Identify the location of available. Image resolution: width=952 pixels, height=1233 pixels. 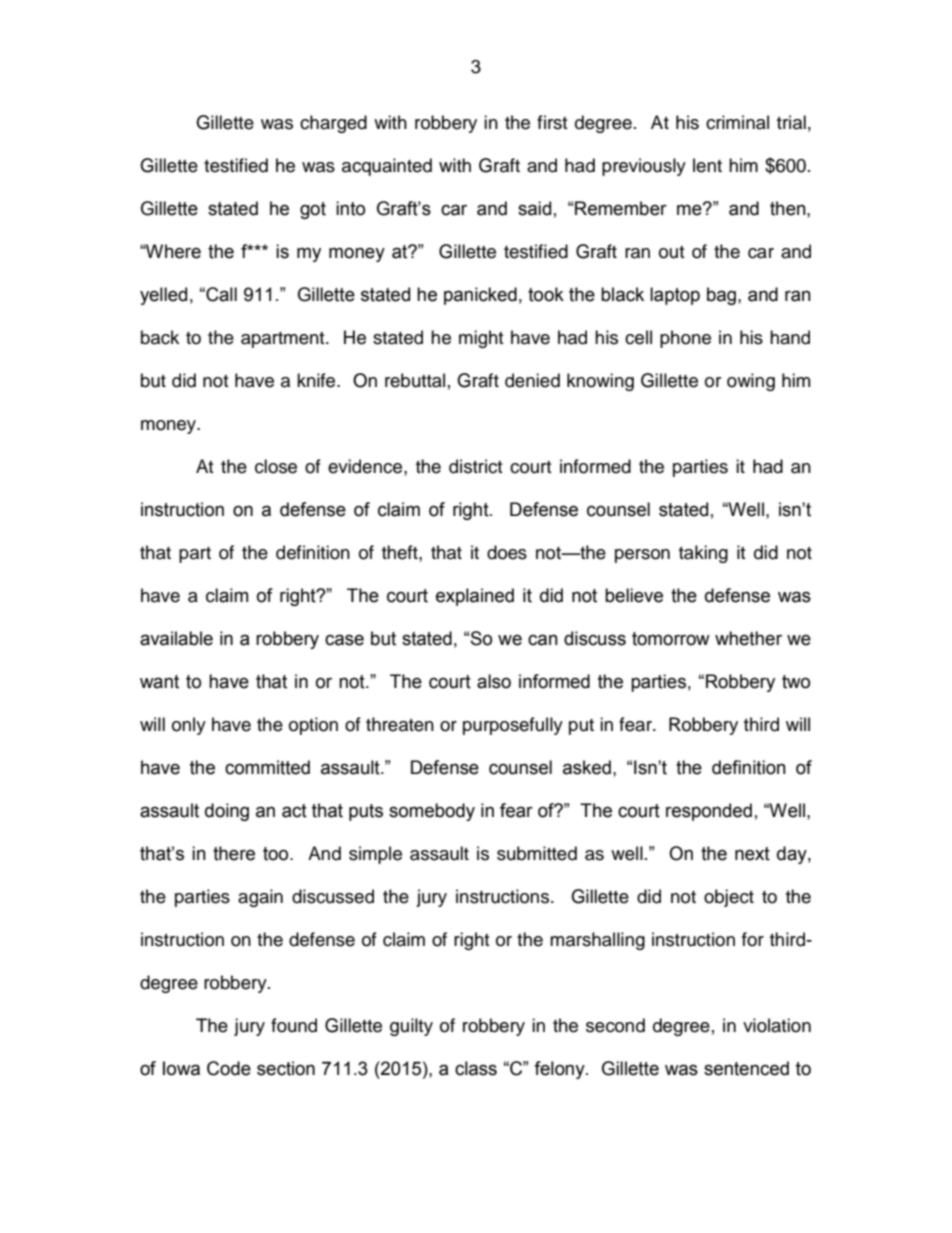
(176, 638).
